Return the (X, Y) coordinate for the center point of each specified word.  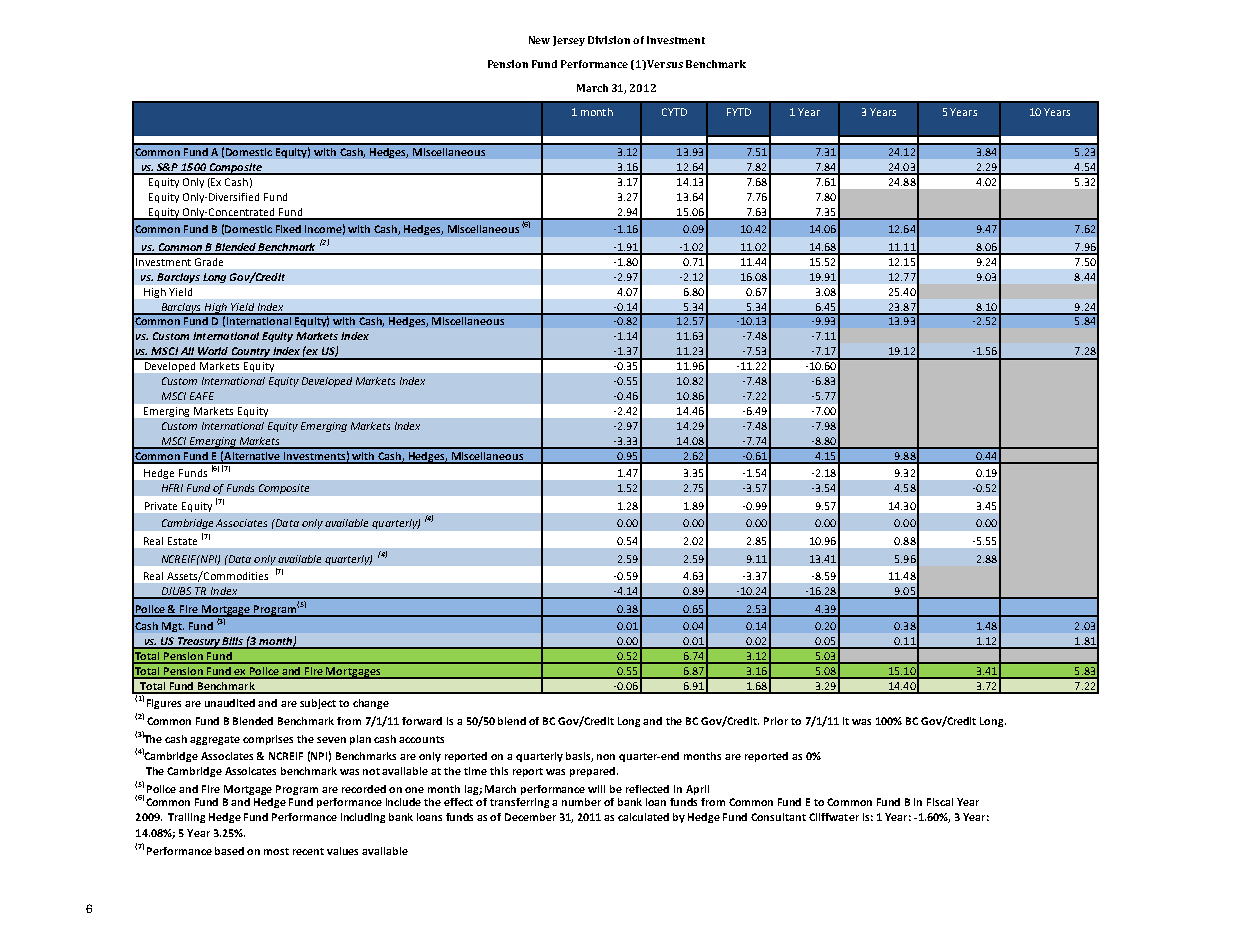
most (276, 851)
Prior (776, 721)
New (539, 40)
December (530, 817)
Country (250, 353)
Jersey (569, 41)
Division (609, 40)
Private (161, 506)
